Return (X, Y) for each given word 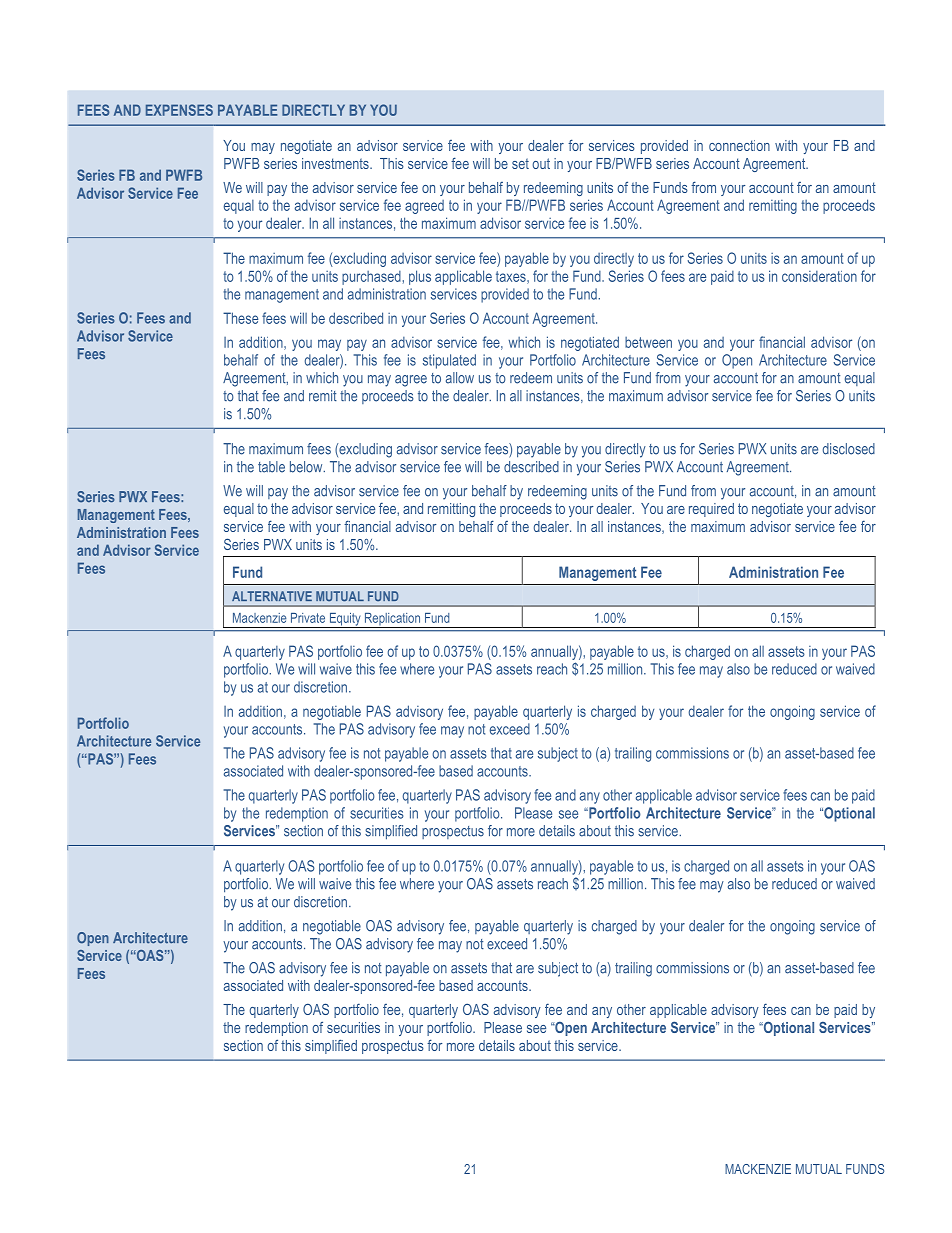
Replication (392, 620)
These (240, 318)
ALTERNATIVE (272, 596)
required (711, 510)
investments (336, 163)
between (648, 342)
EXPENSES (179, 110)
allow (460, 378)
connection (739, 145)
